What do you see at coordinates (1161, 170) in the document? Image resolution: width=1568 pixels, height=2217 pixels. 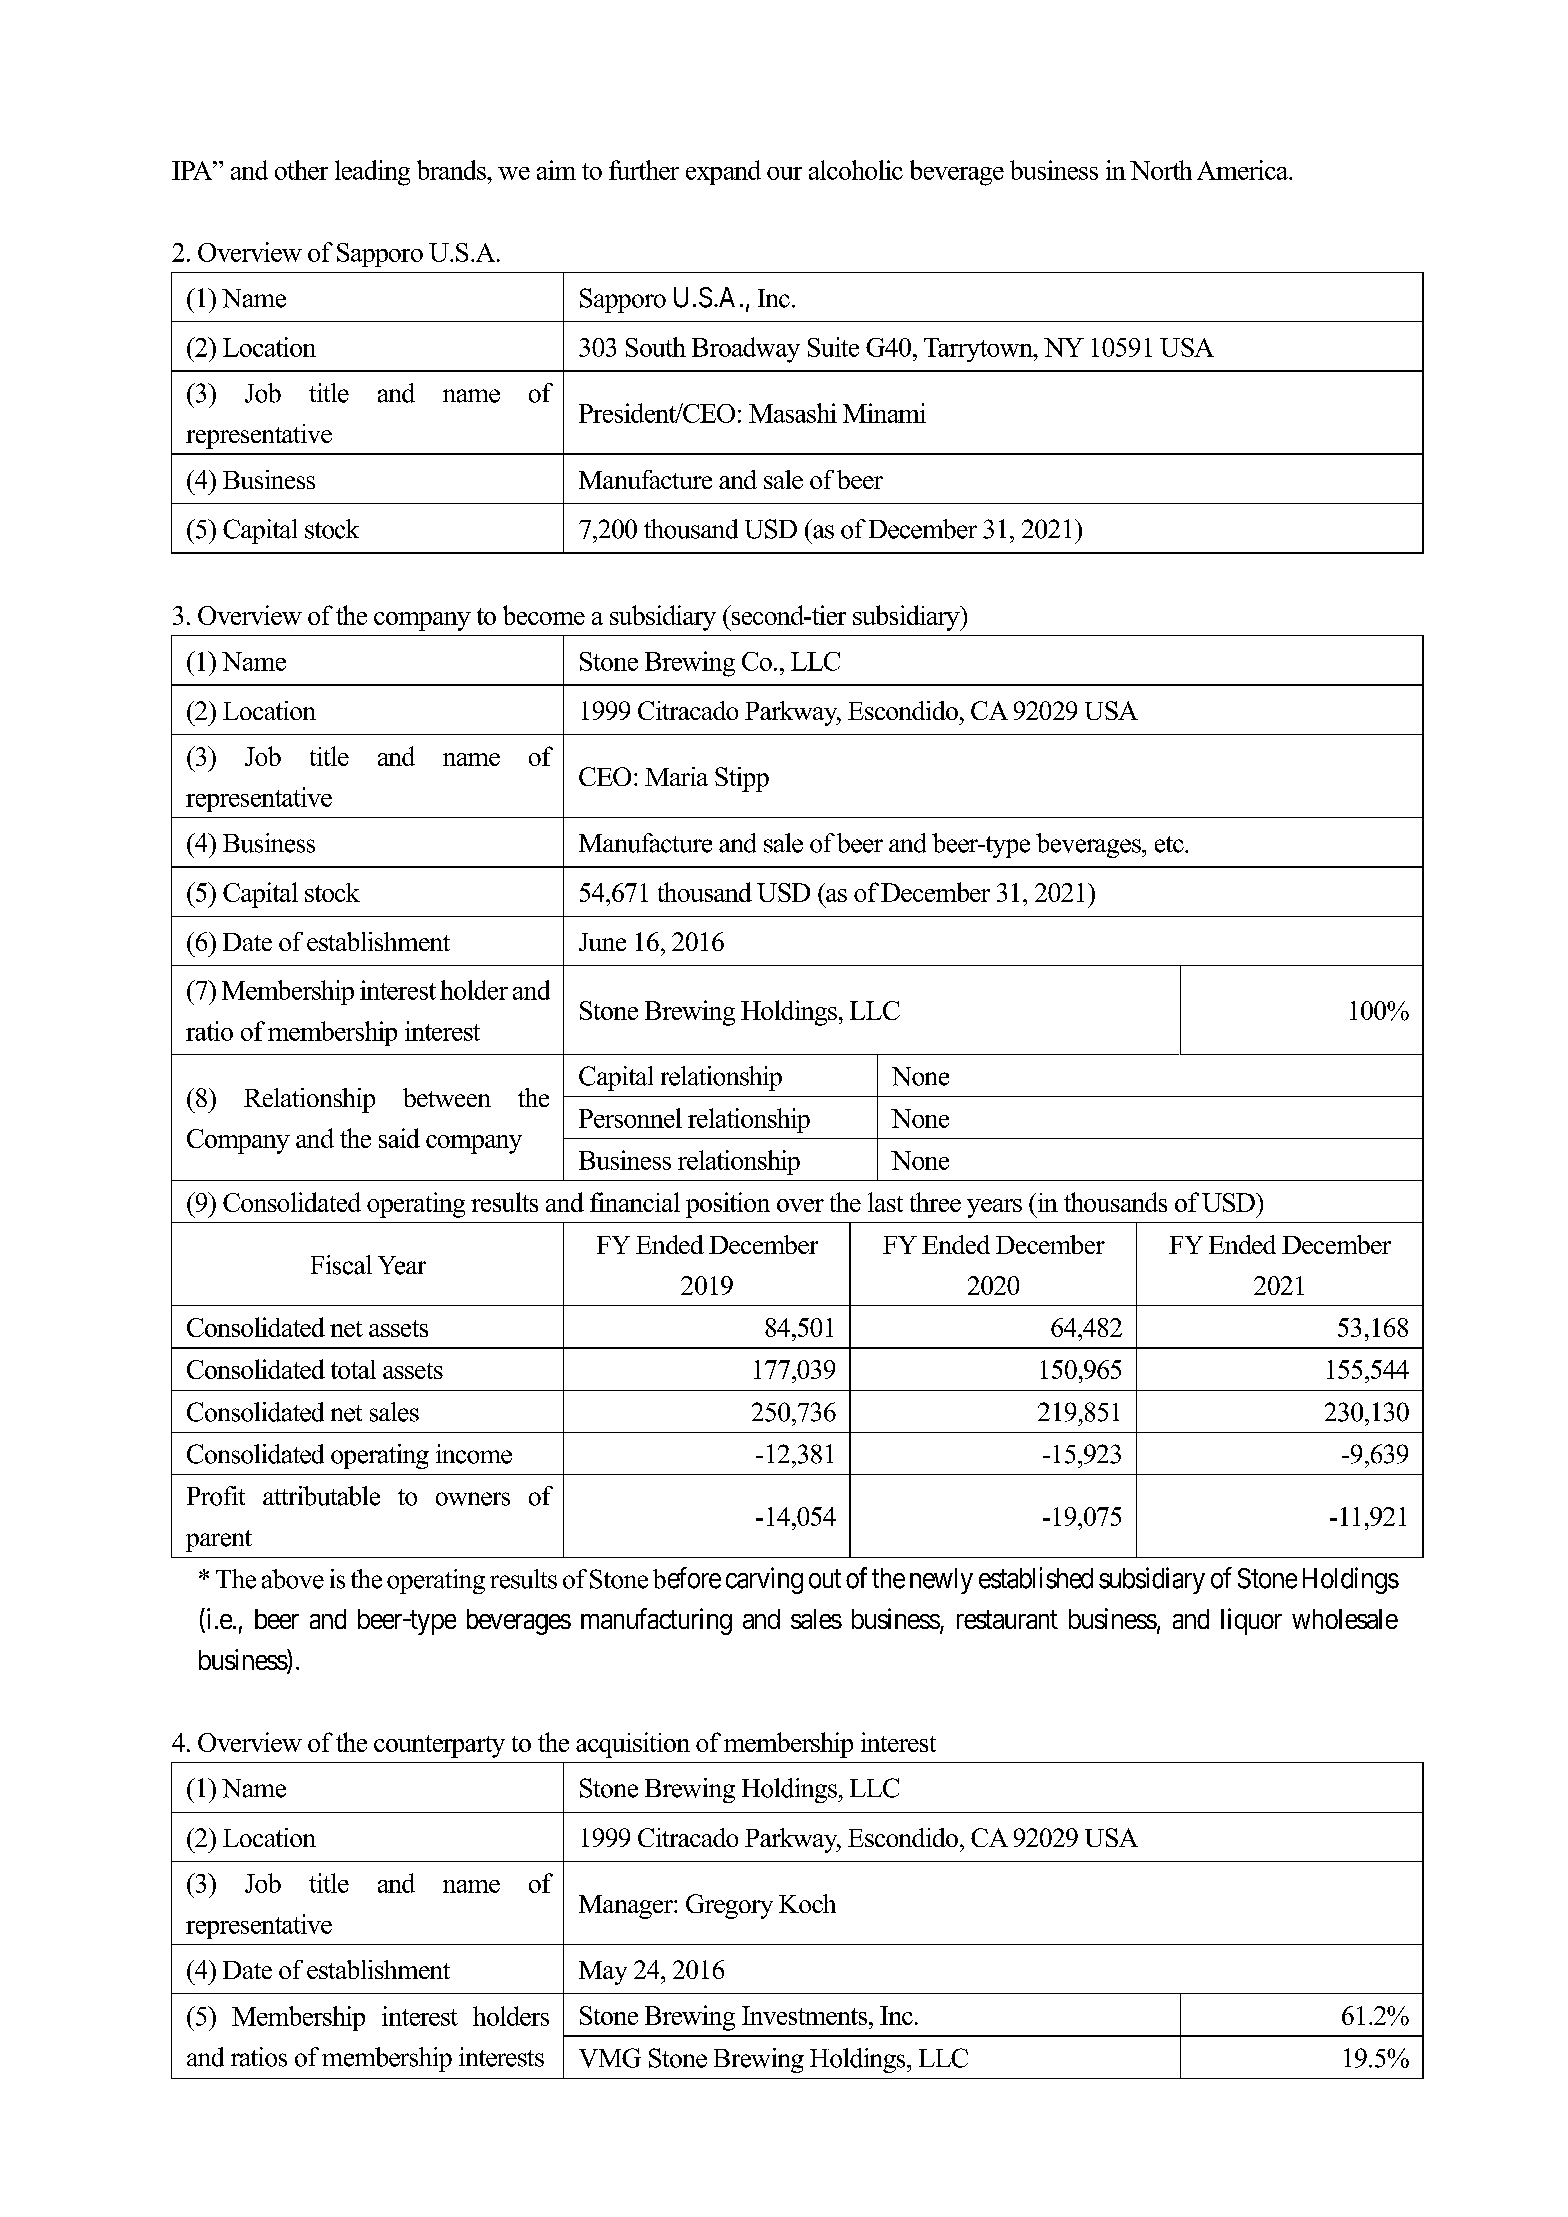 I see `North` at bounding box center [1161, 170].
